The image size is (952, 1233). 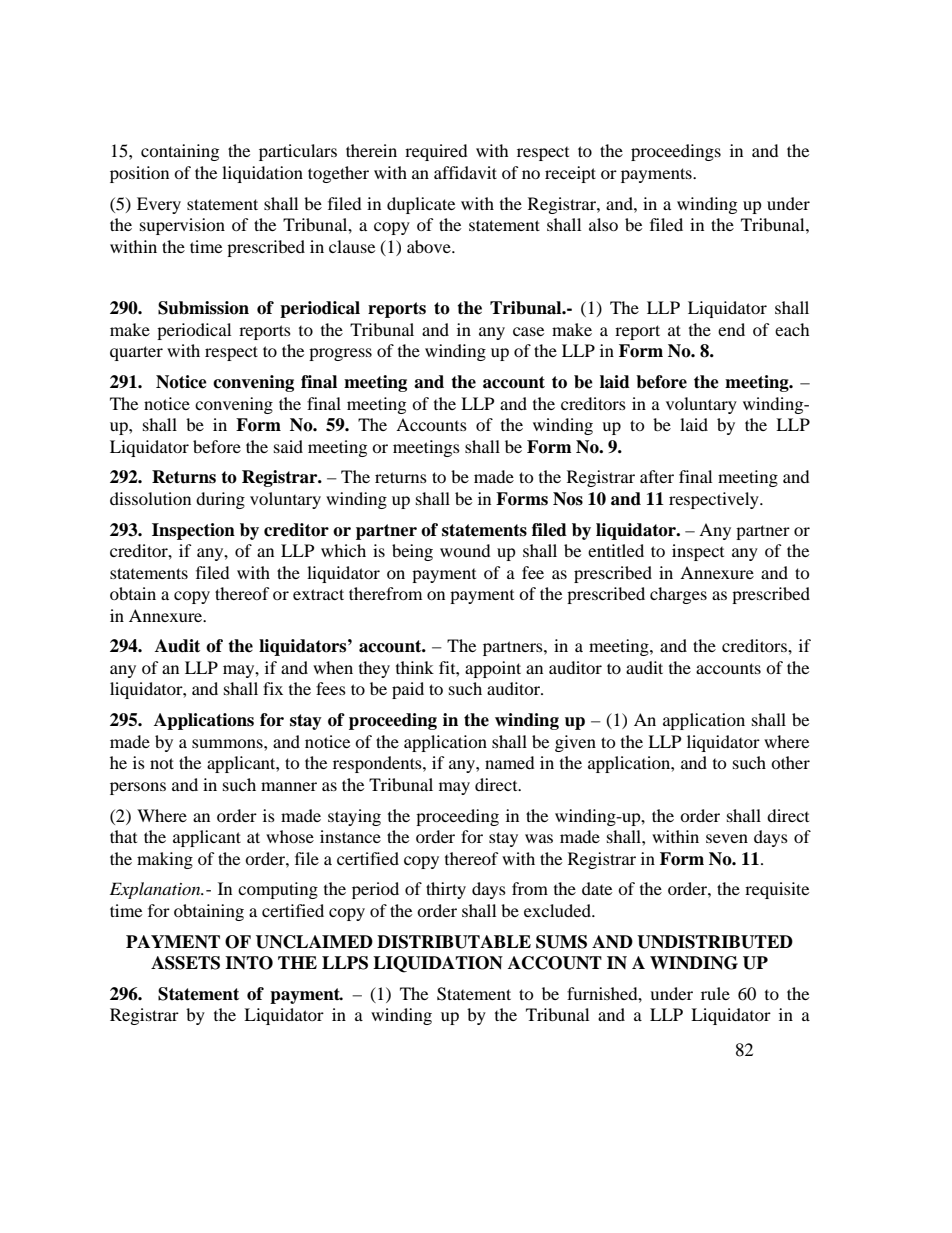 I want to click on affidavit, so click(x=465, y=172).
